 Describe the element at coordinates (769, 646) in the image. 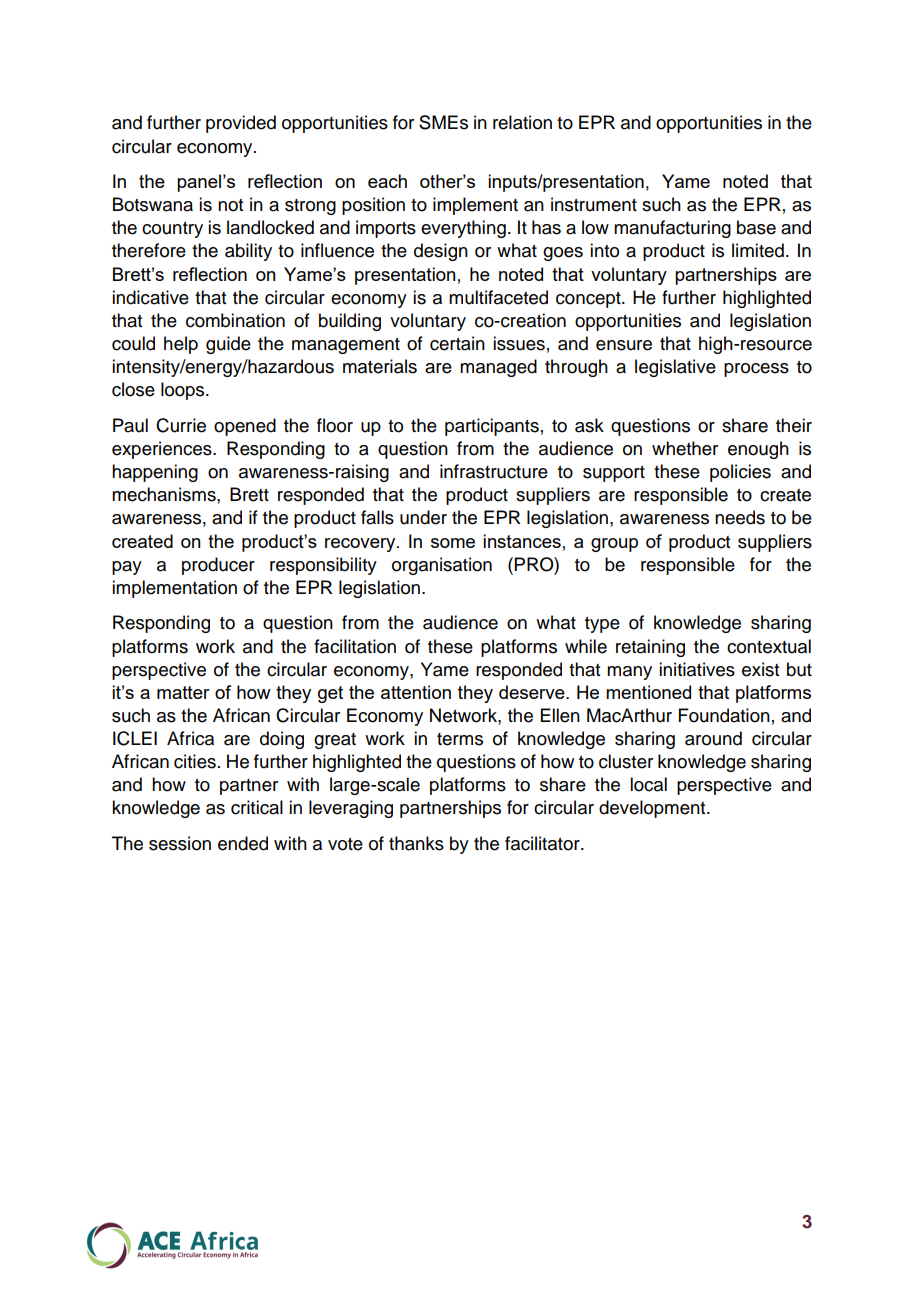

I see `contextual` at that location.
